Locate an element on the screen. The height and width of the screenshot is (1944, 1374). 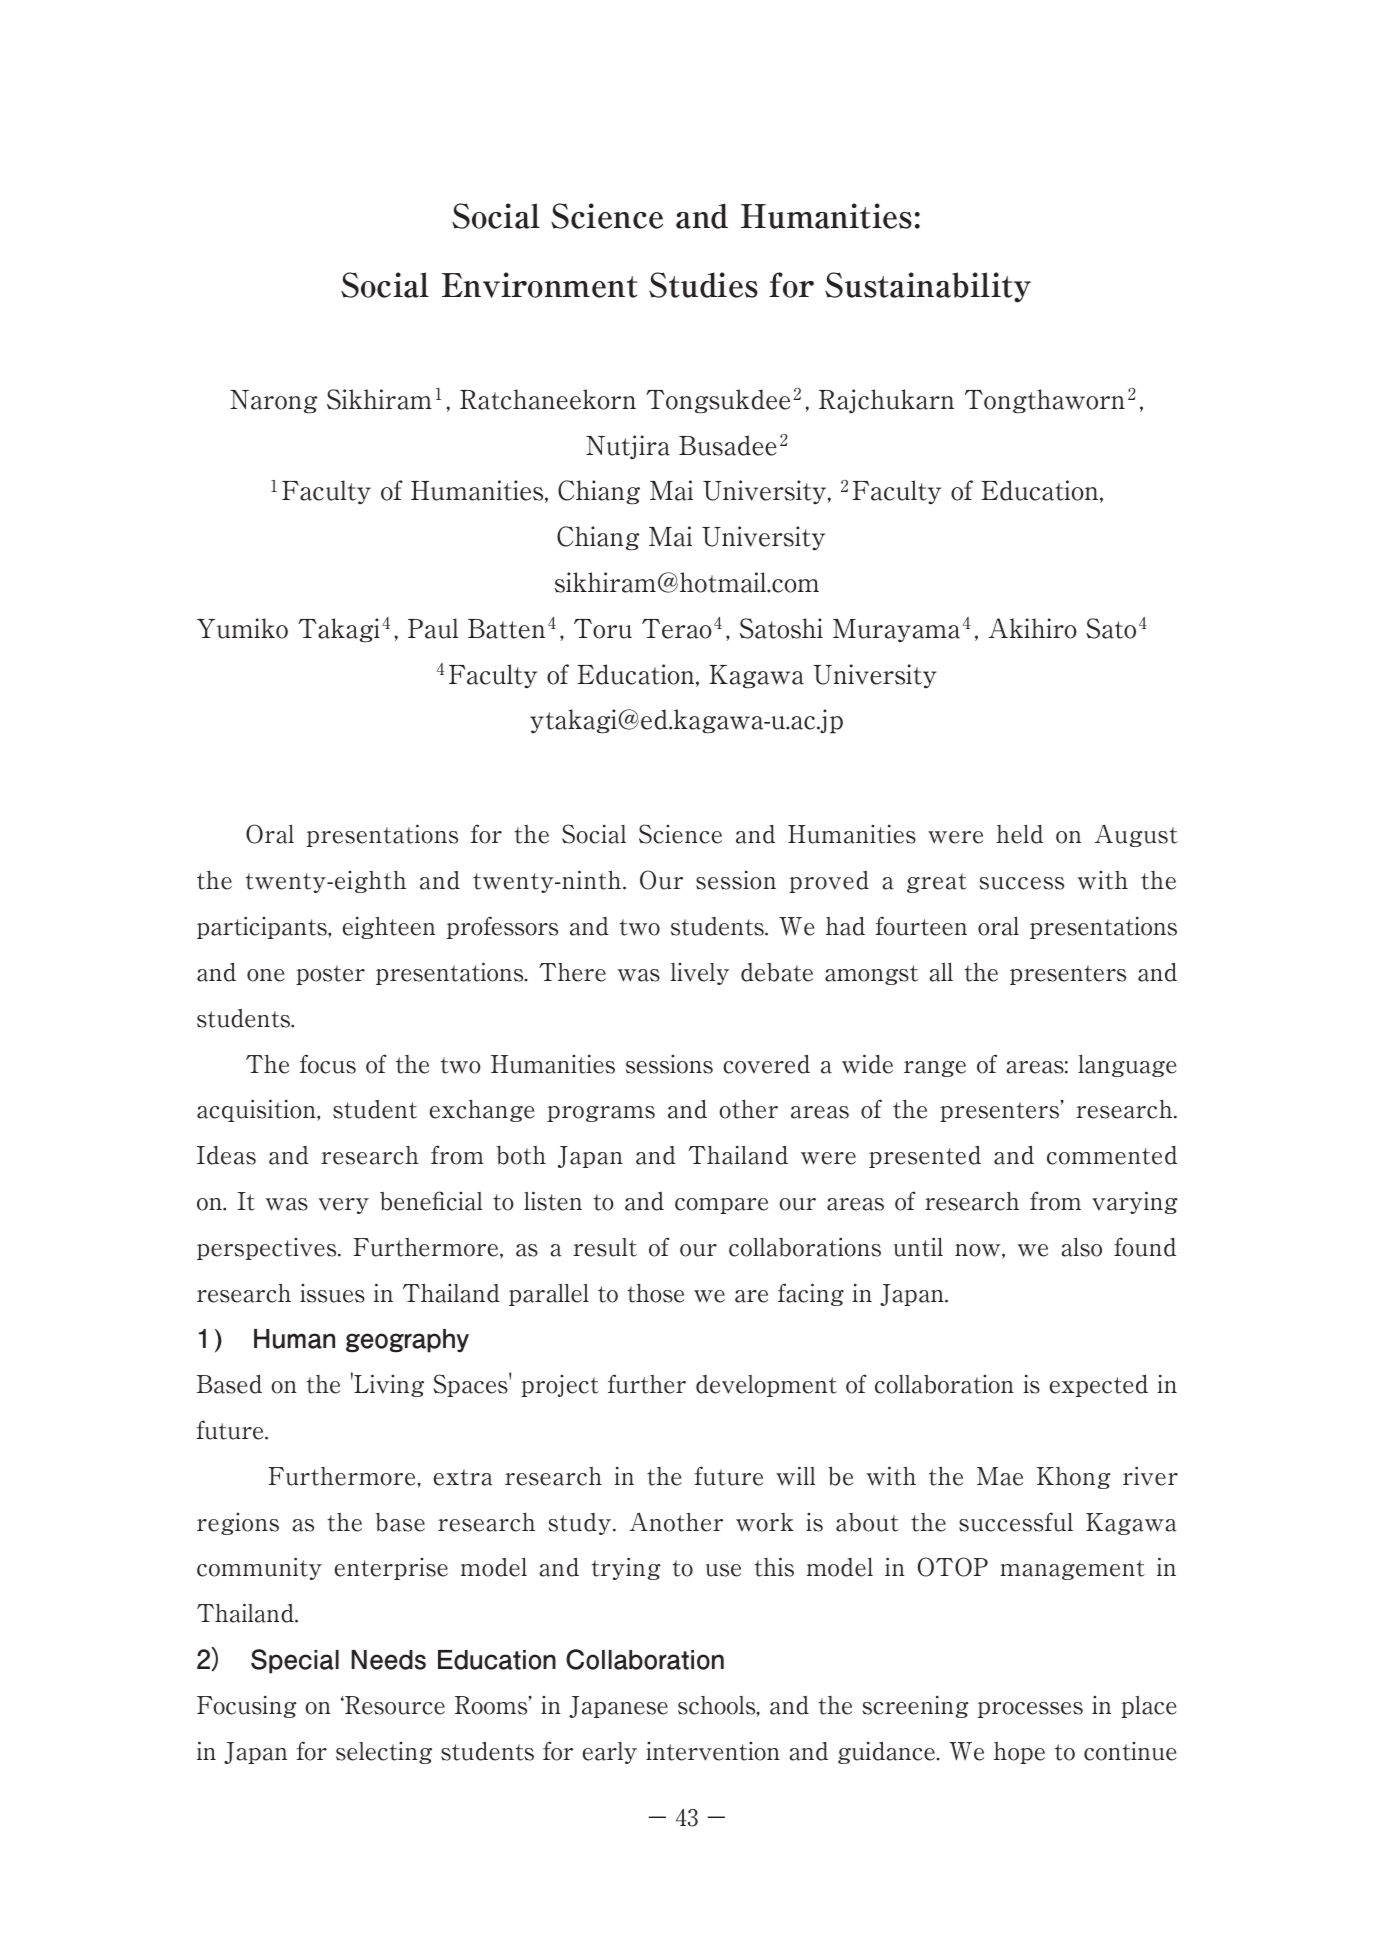
processes is located at coordinates (1030, 1710).
